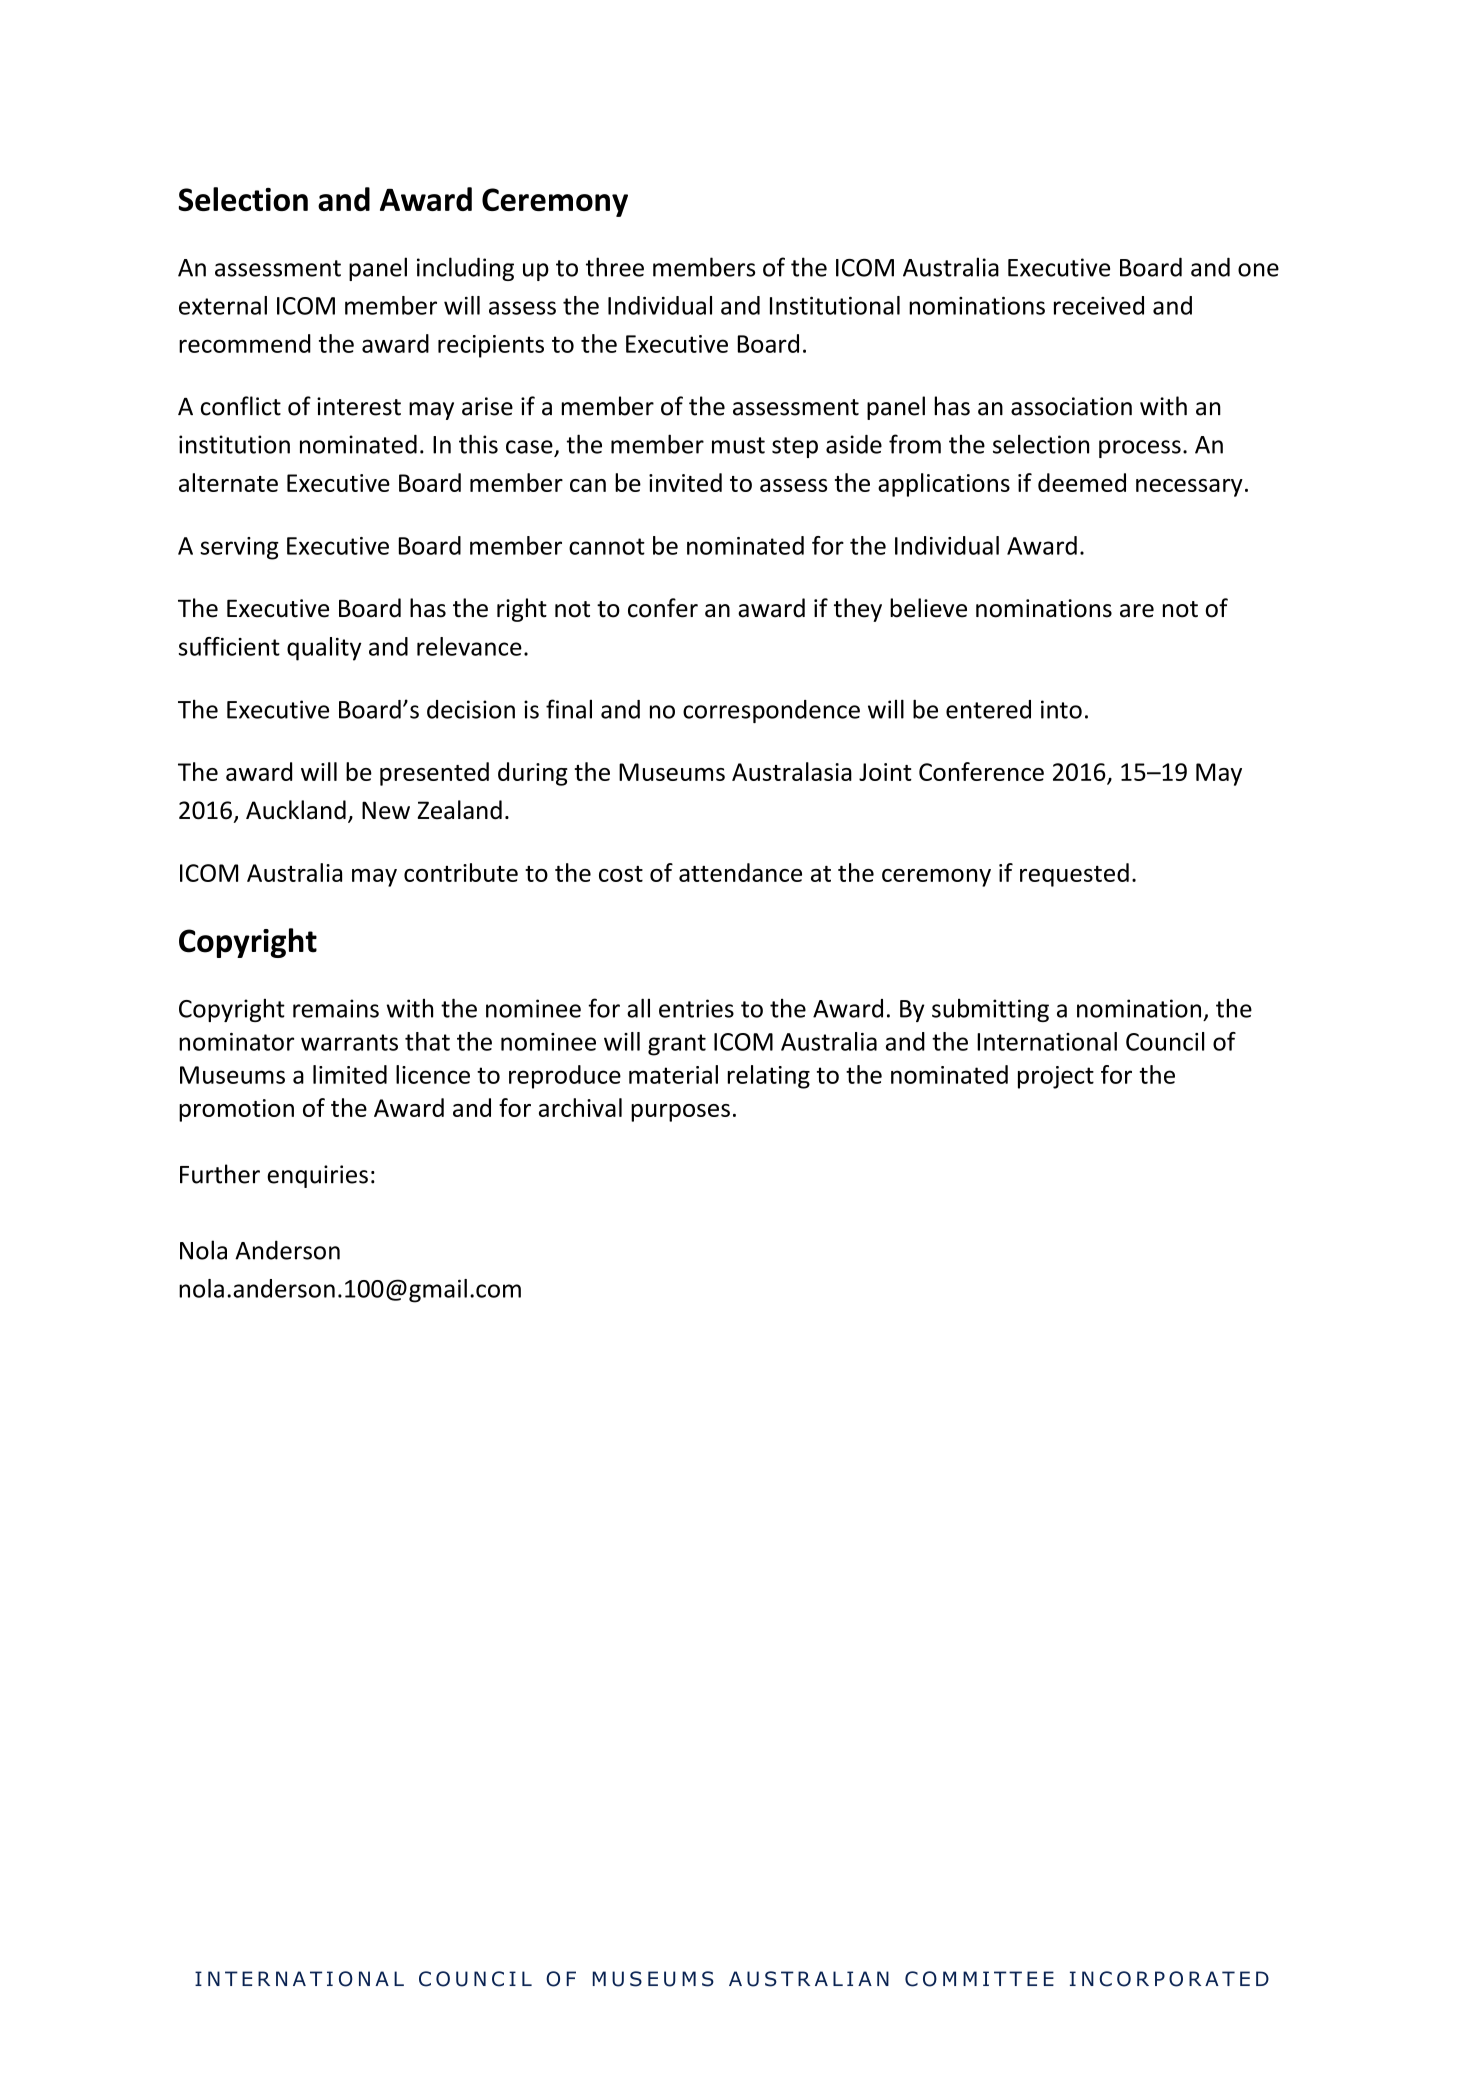  I want to click on alternate, so click(228, 482).
